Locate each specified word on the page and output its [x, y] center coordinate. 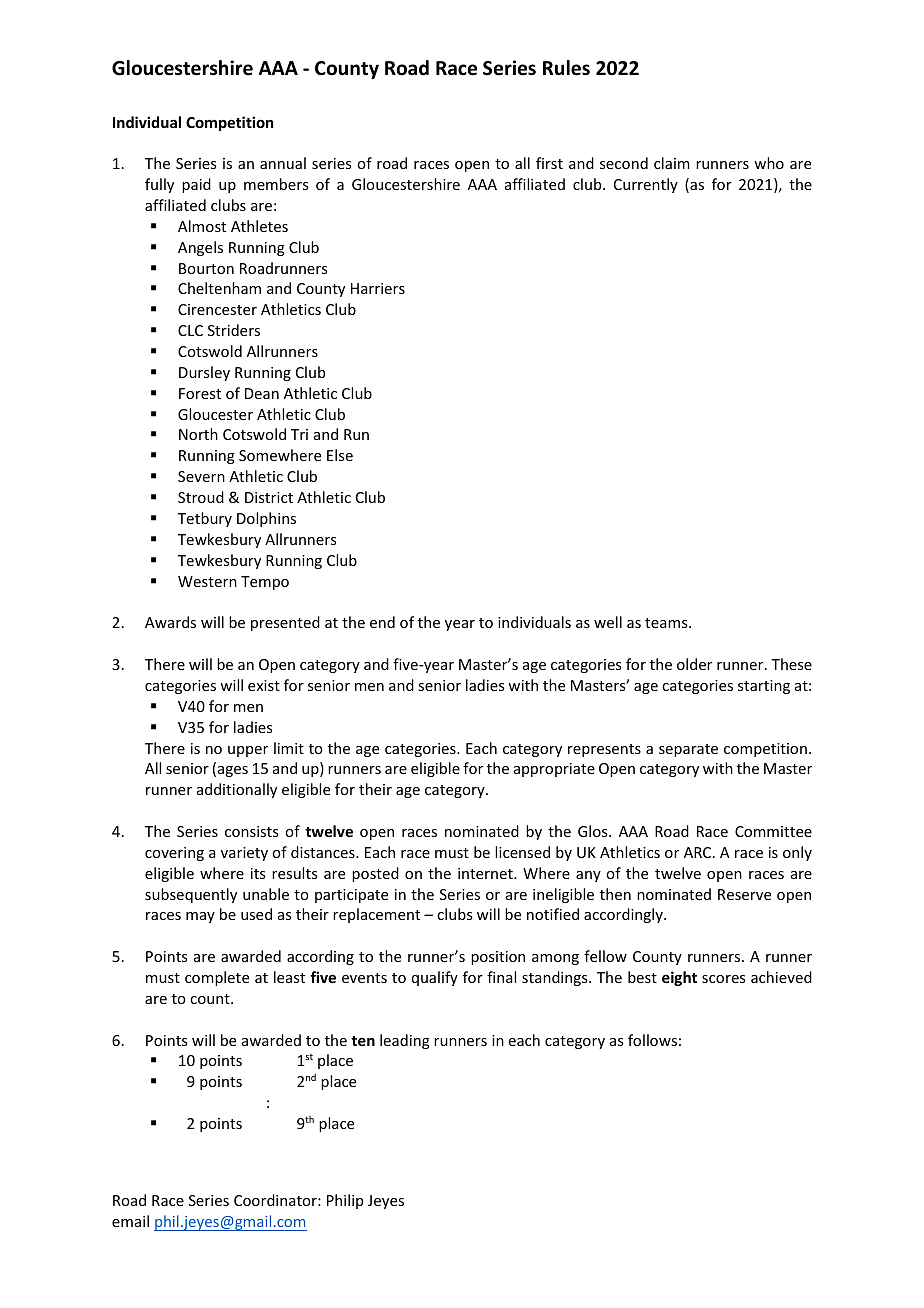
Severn [201, 476]
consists [251, 831]
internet [486, 873]
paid [196, 185]
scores [723, 979]
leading [405, 1041]
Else [340, 455]
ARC [699, 852]
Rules [566, 68]
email [130, 1221]
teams [667, 623]
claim [672, 163]
